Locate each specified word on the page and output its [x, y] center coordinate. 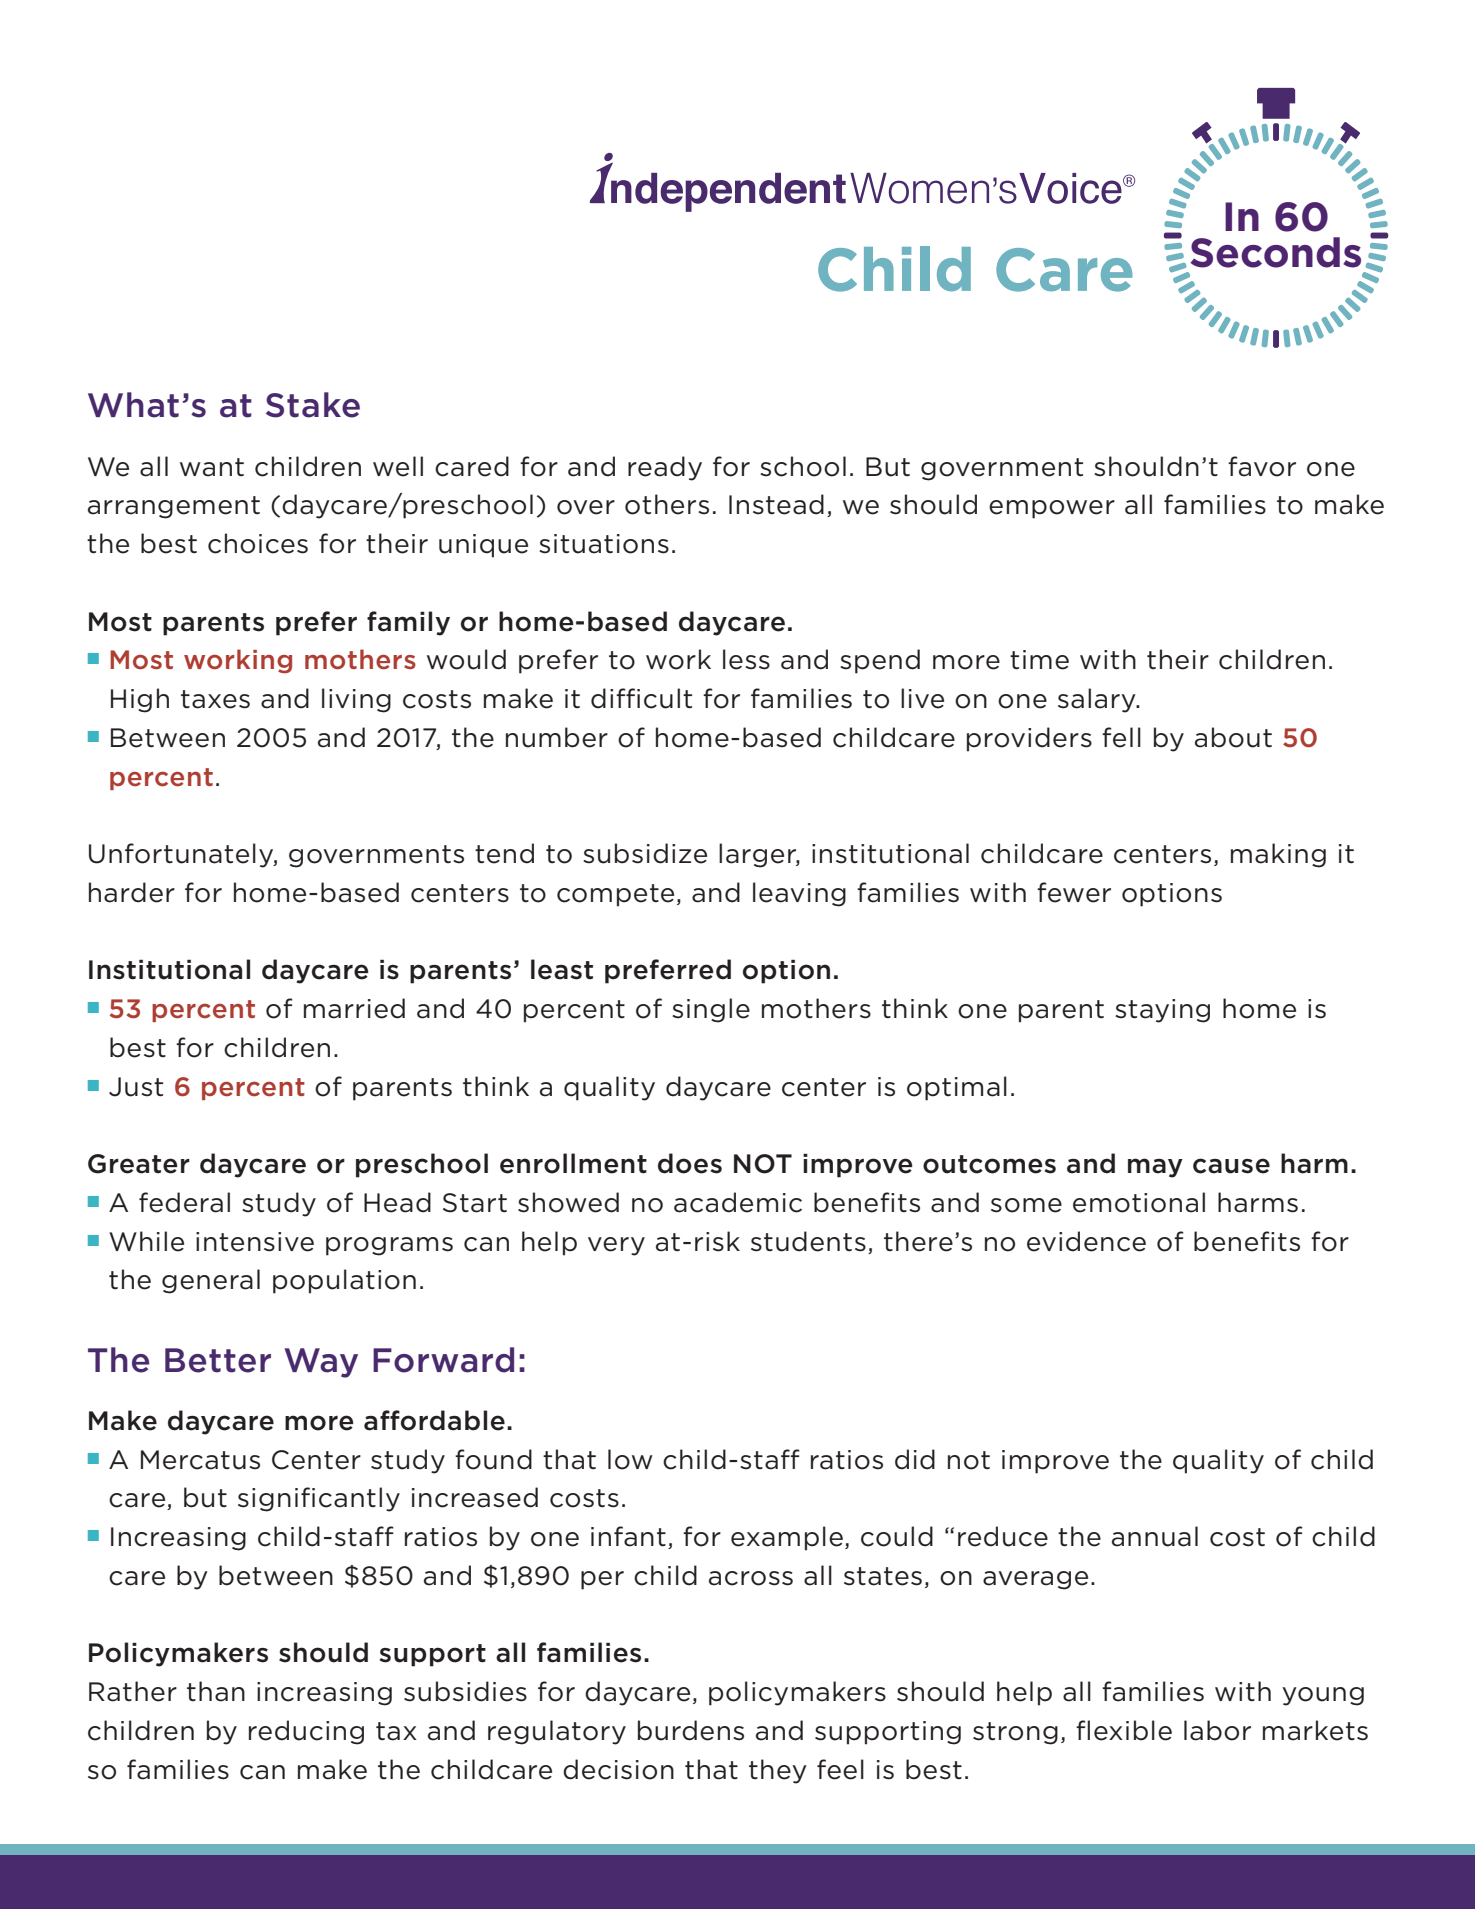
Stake [313, 405]
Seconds [1275, 252]
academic [738, 1202]
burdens [691, 1730]
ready [665, 468]
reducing [306, 1732]
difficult [641, 698]
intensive [255, 1242]
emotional [1139, 1202]
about [1233, 737]
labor [1217, 1730]
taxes [215, 699]
